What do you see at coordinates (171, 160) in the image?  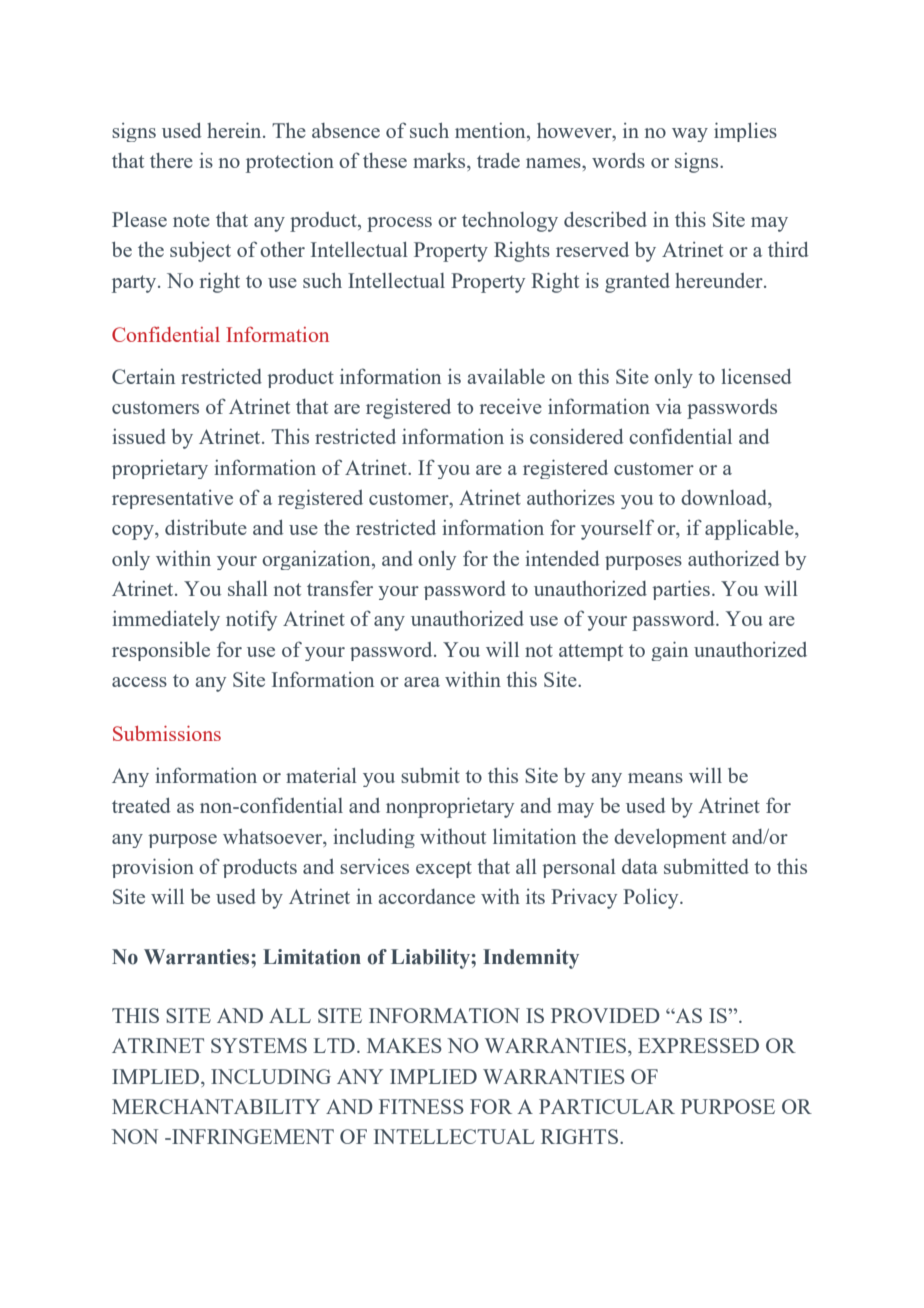 I see `there` at bounding box center [171, 160].
